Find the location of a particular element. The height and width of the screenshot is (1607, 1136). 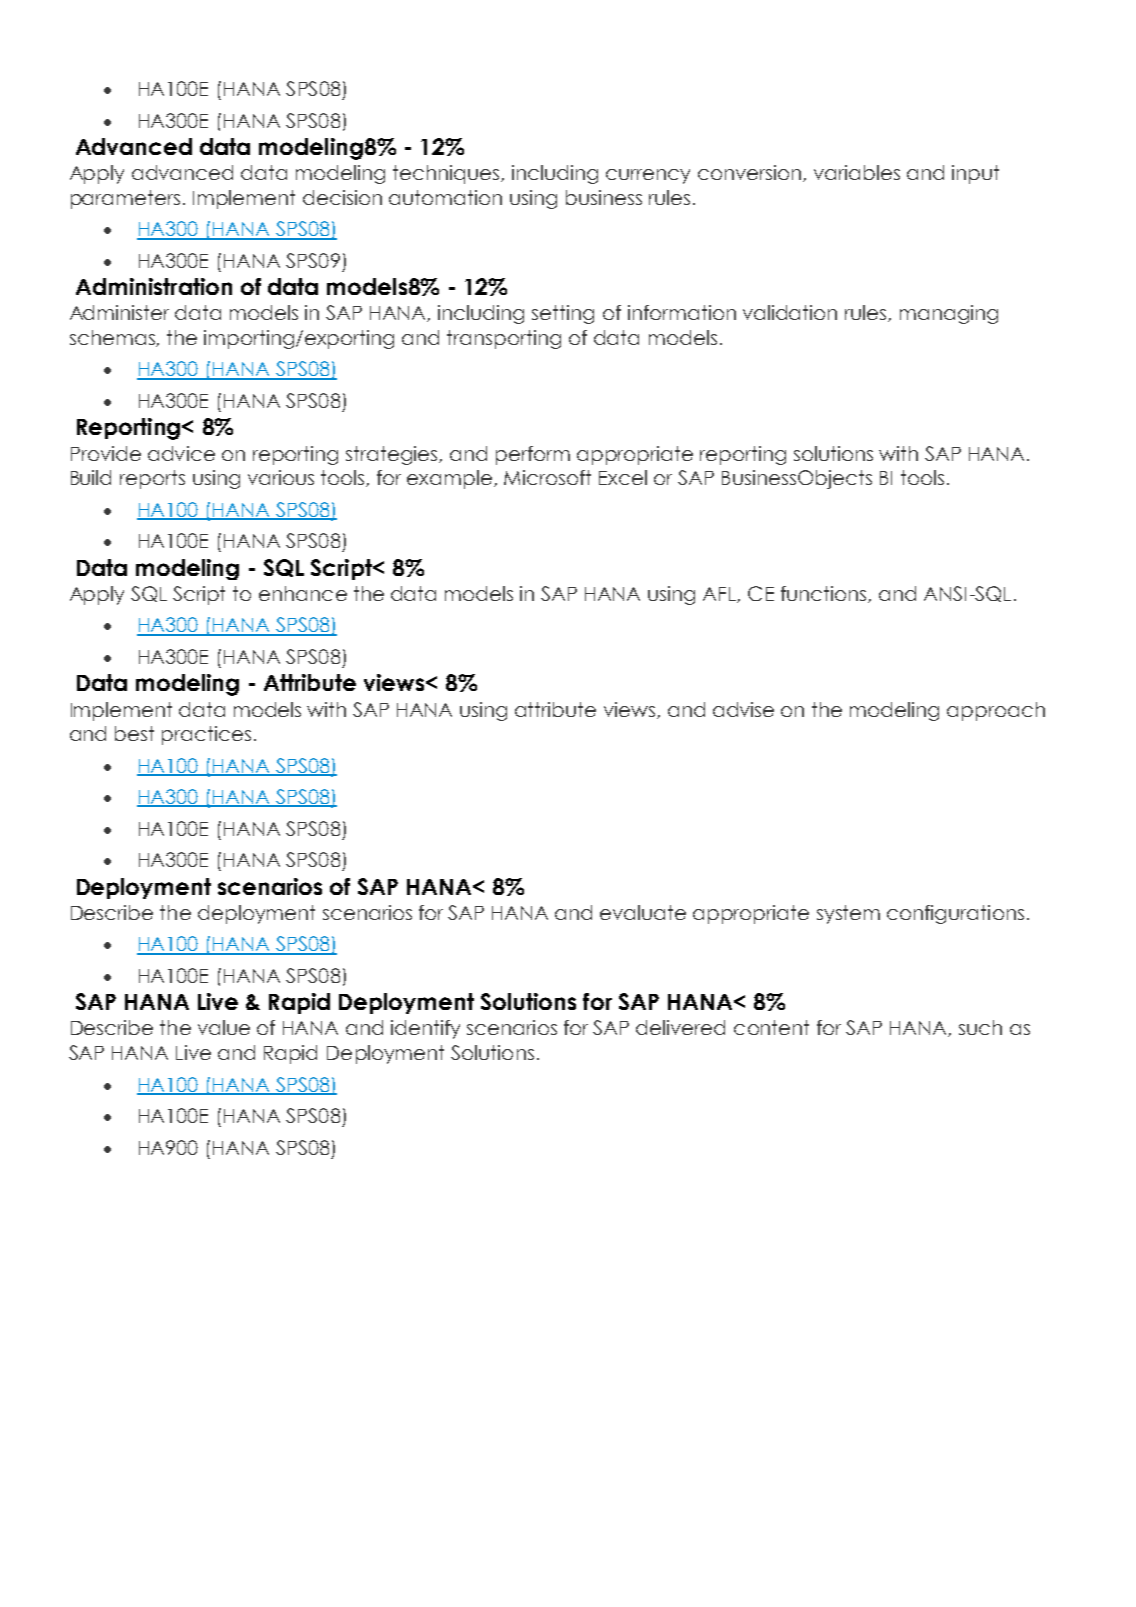

AFL is located at coordinates (720, 595).
